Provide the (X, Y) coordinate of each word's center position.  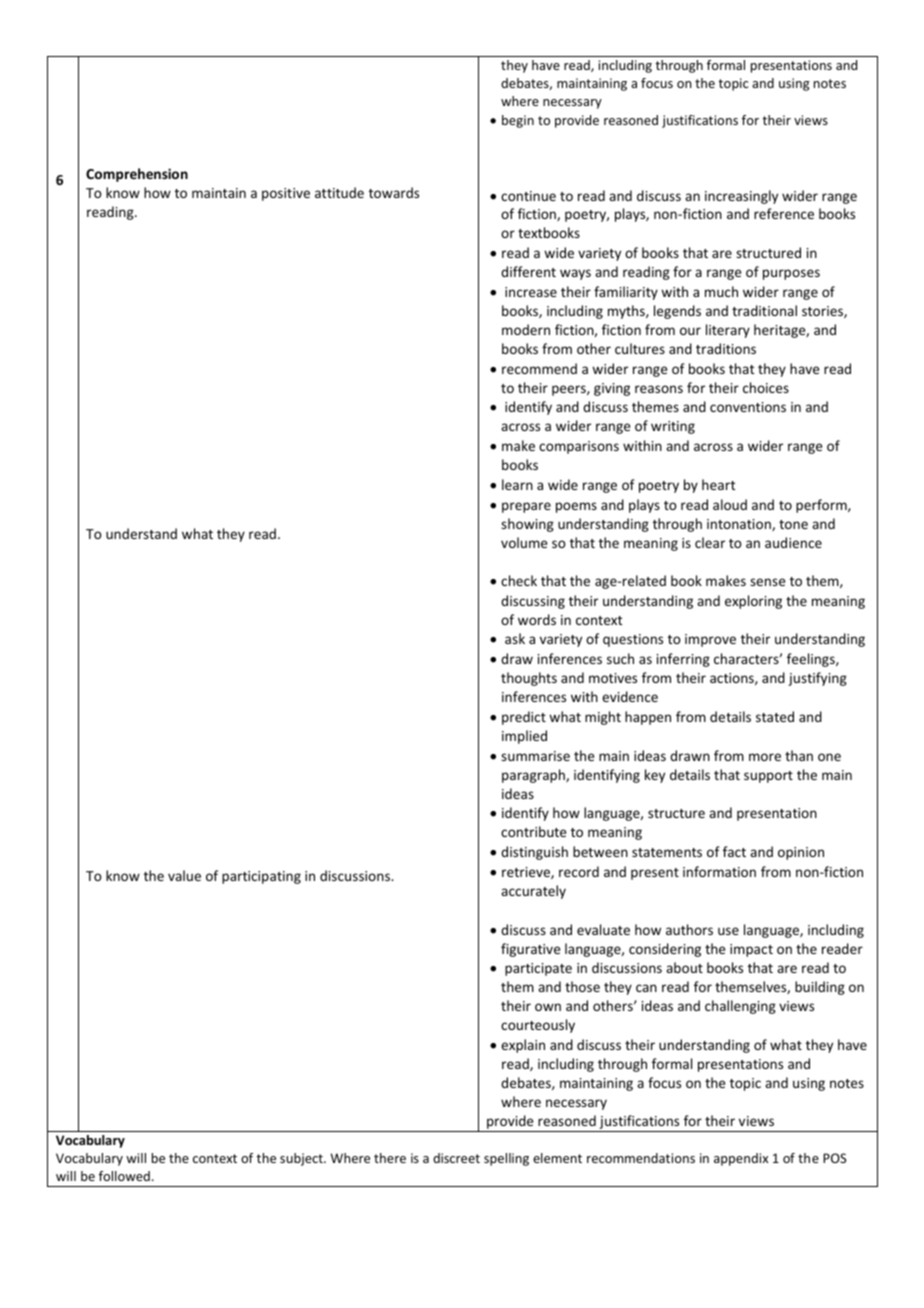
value (184, 875)
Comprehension (137, 175)
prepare (526, 507)
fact (734, 851)
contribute (533, 831)
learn (517, 484)
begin (518, 121)
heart (718, 484)
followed (124, 1176)
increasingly (741, 197)
